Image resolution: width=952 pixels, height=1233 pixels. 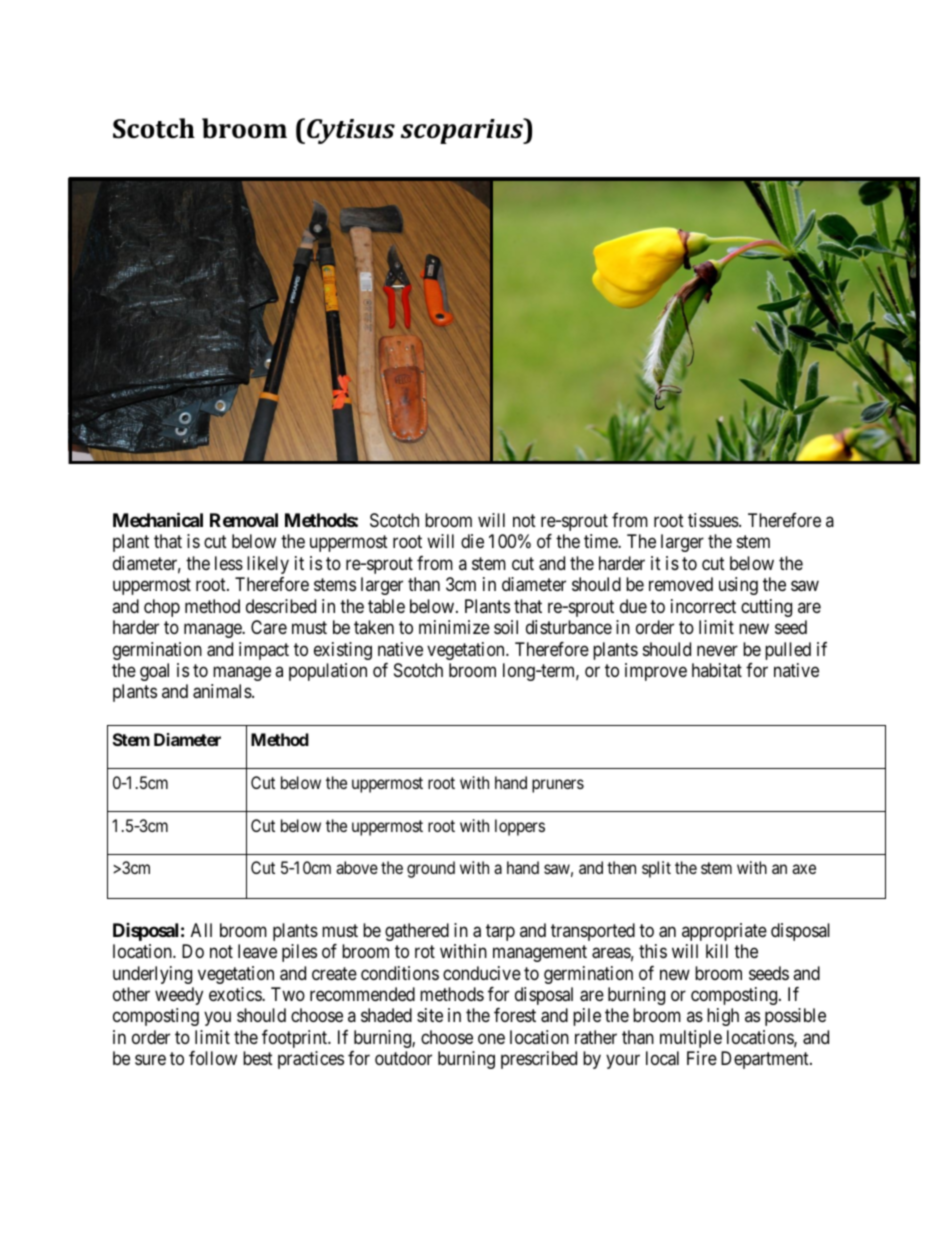 I want to click on habitat, so click(x=717, y=670).
